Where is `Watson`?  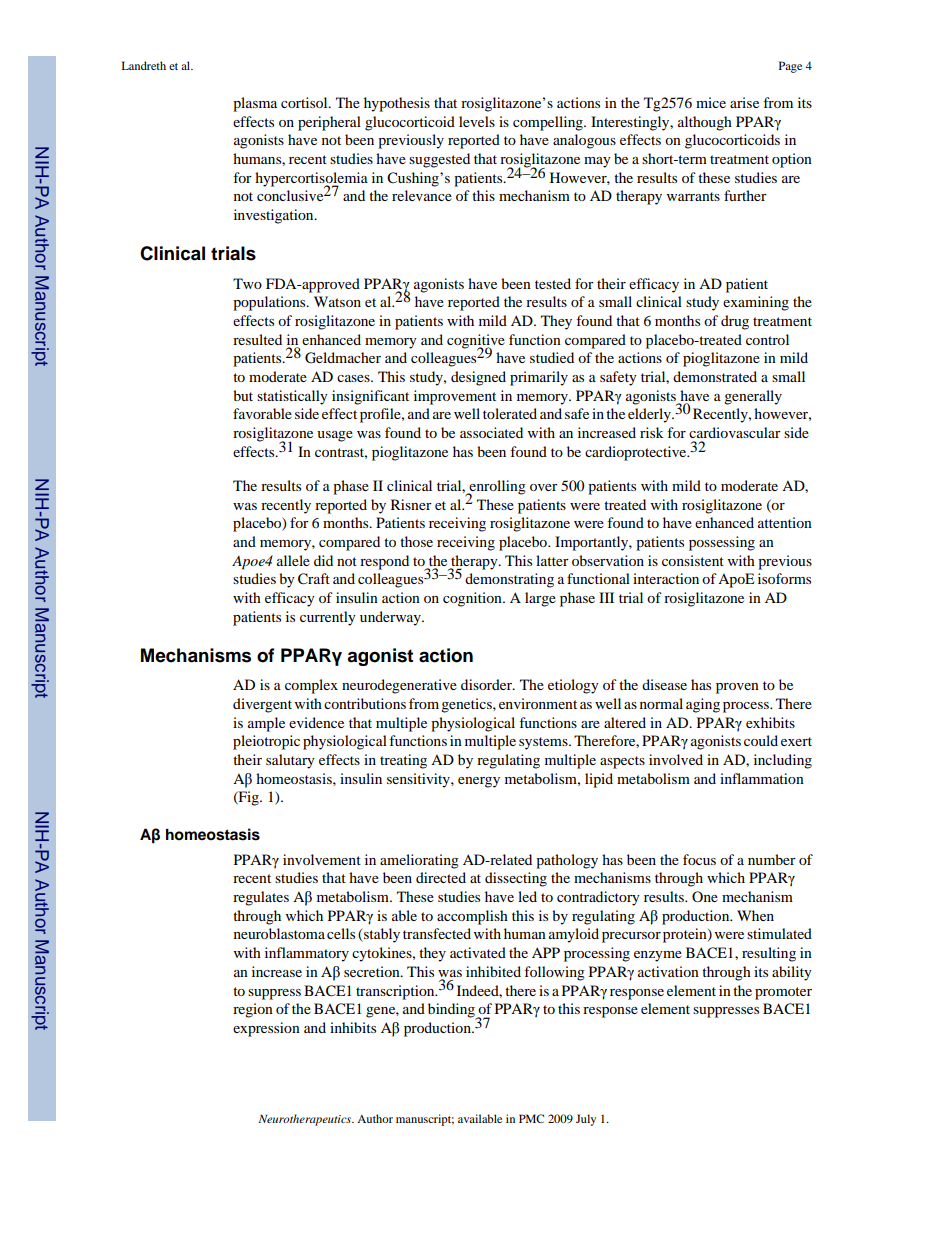
Watson is located at coordinates (337, 301).
